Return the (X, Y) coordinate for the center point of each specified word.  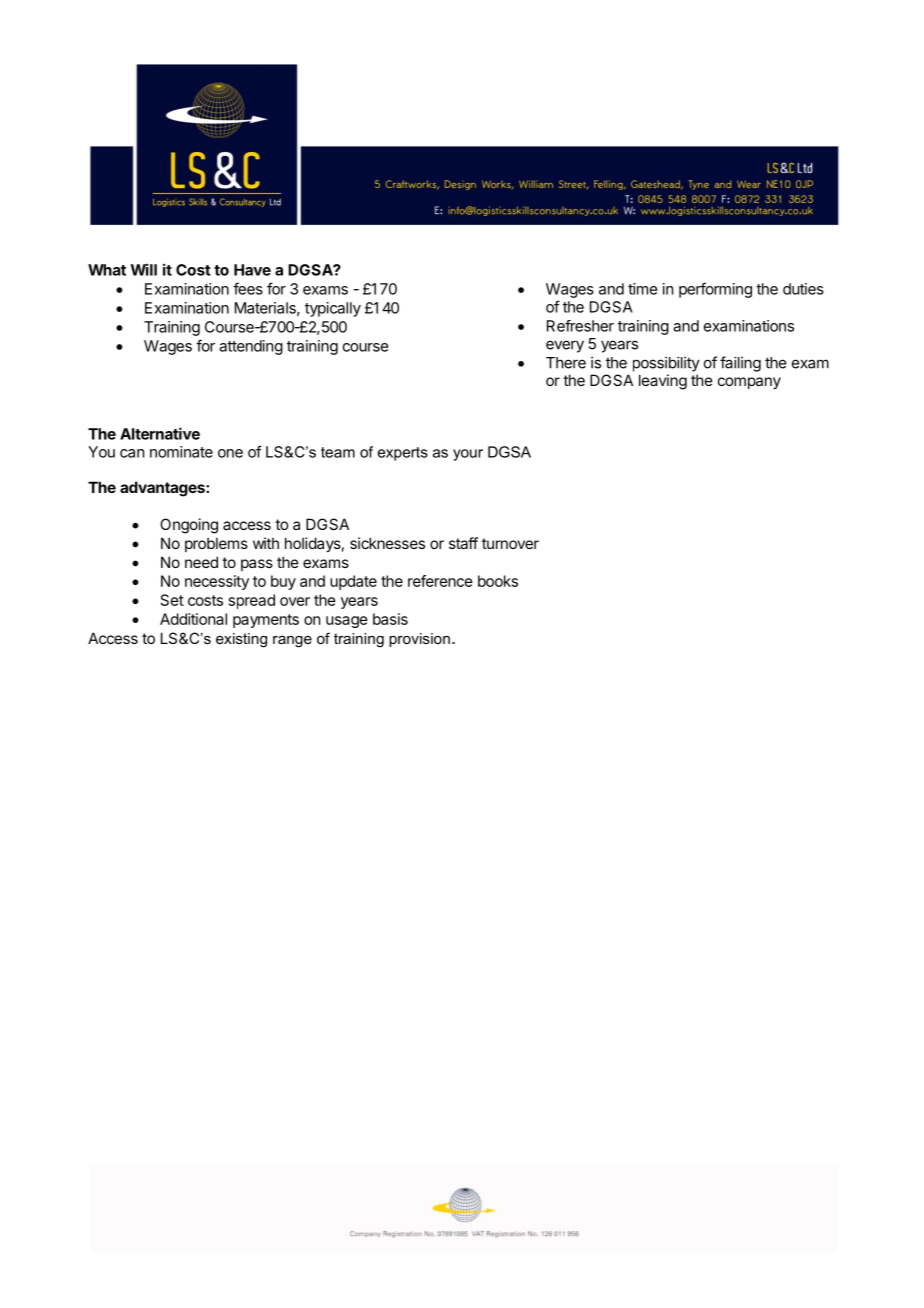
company (749, 383)
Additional (193, 619)
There (566, 363)
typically (333, 309)
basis (390, 619)
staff (463, 543)
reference (440, 581)
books (498, 581)
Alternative (160, 433)
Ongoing (189, 526)
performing (715, 290)
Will (143, 269)
